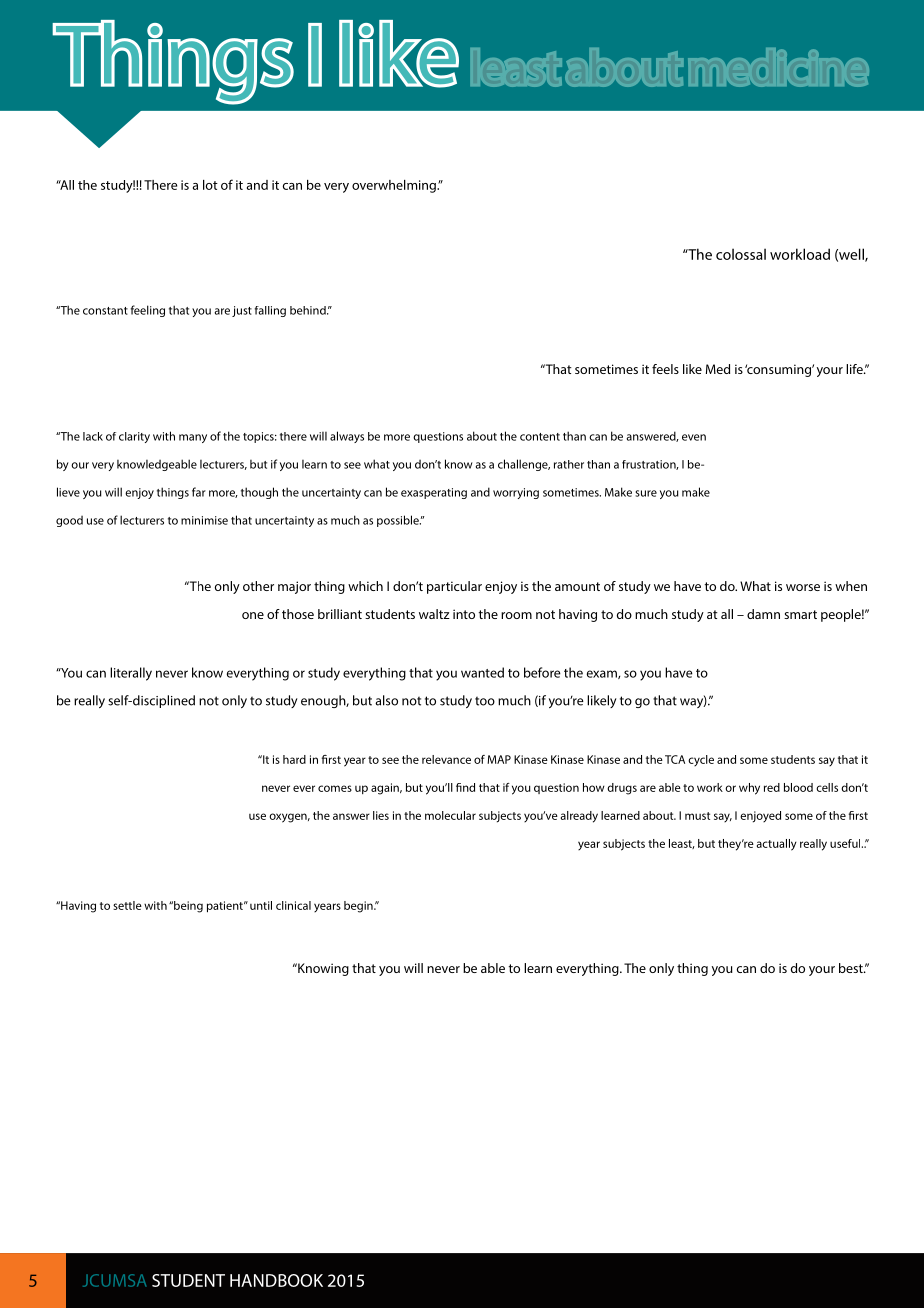 The image size is (924, 1308). What do you see at coordinates (803, 587) in the screenshot?
I see `worse` at bounding box center [803, 587].
